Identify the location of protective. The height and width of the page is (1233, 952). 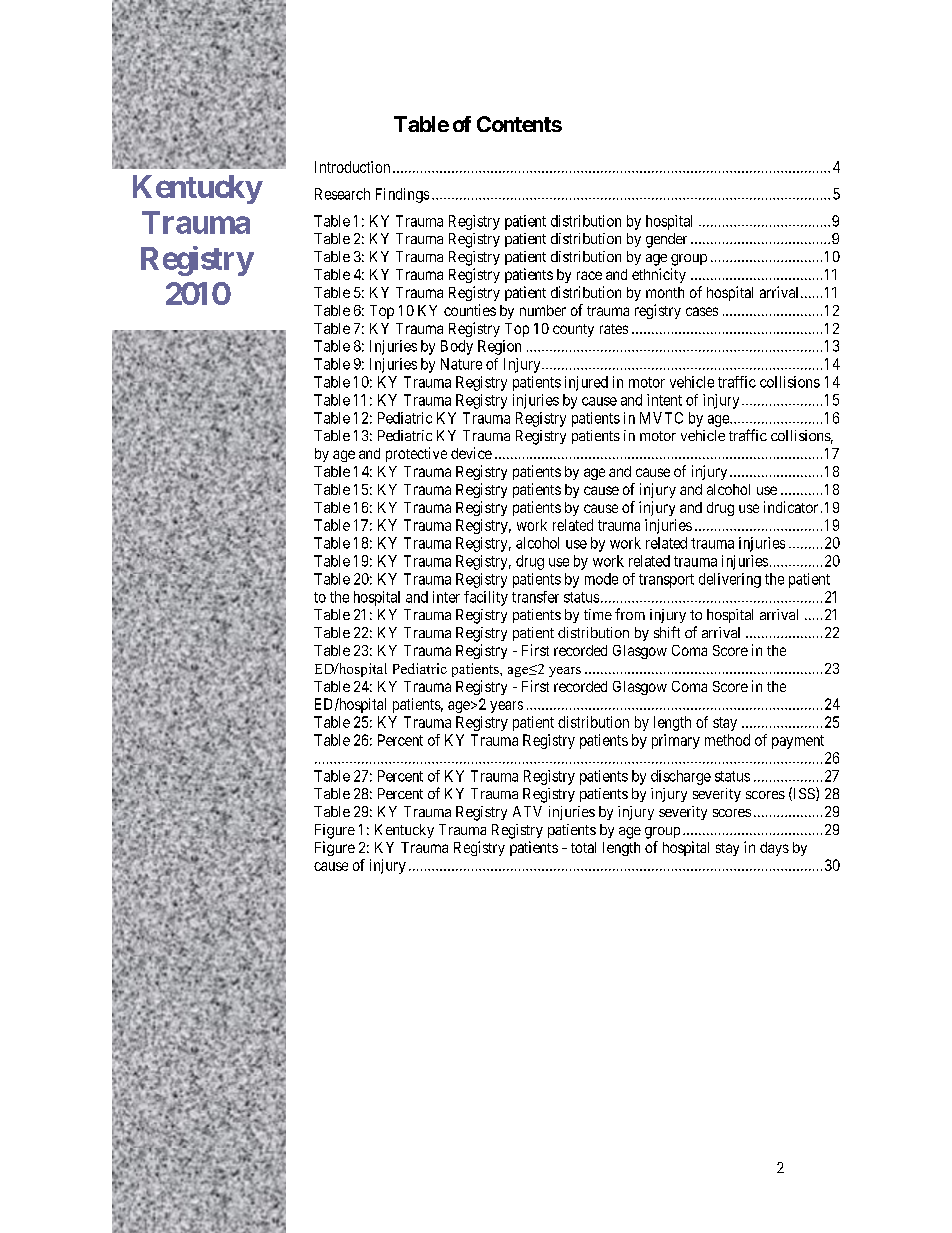
(416, 454).
